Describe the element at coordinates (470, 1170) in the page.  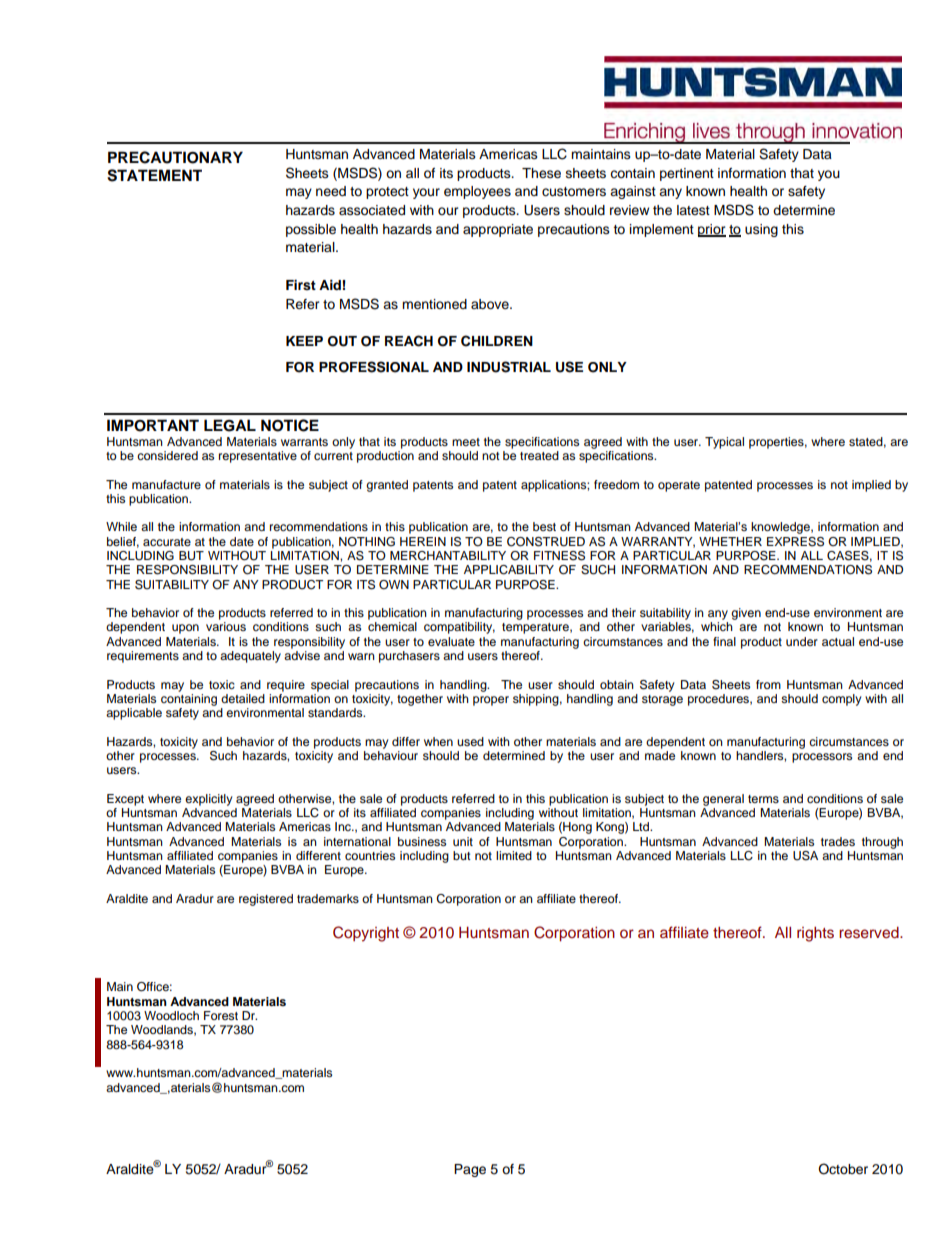
I see `Page` at that location.
